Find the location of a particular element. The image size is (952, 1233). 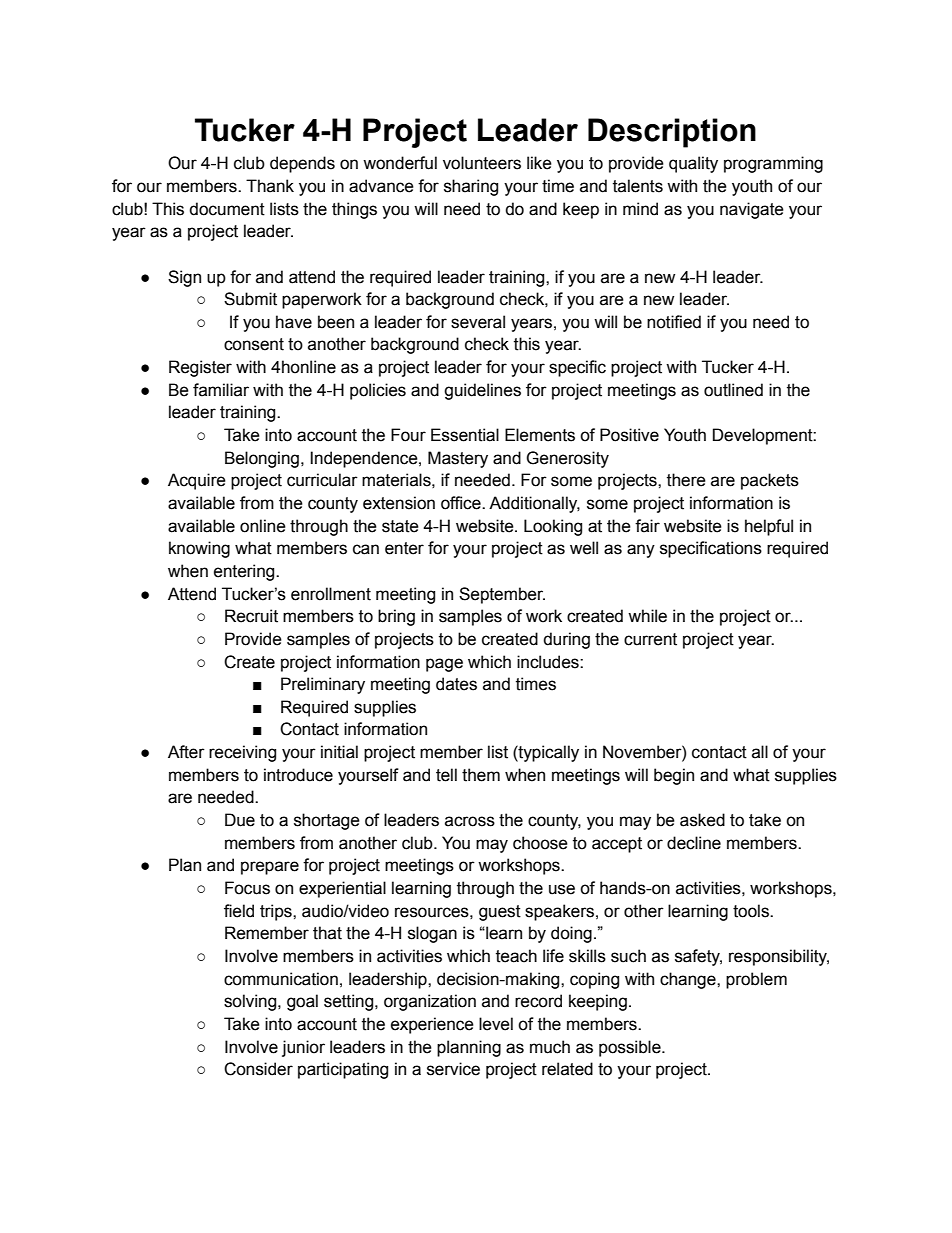

Thank is located at coordinates (270, 186).
